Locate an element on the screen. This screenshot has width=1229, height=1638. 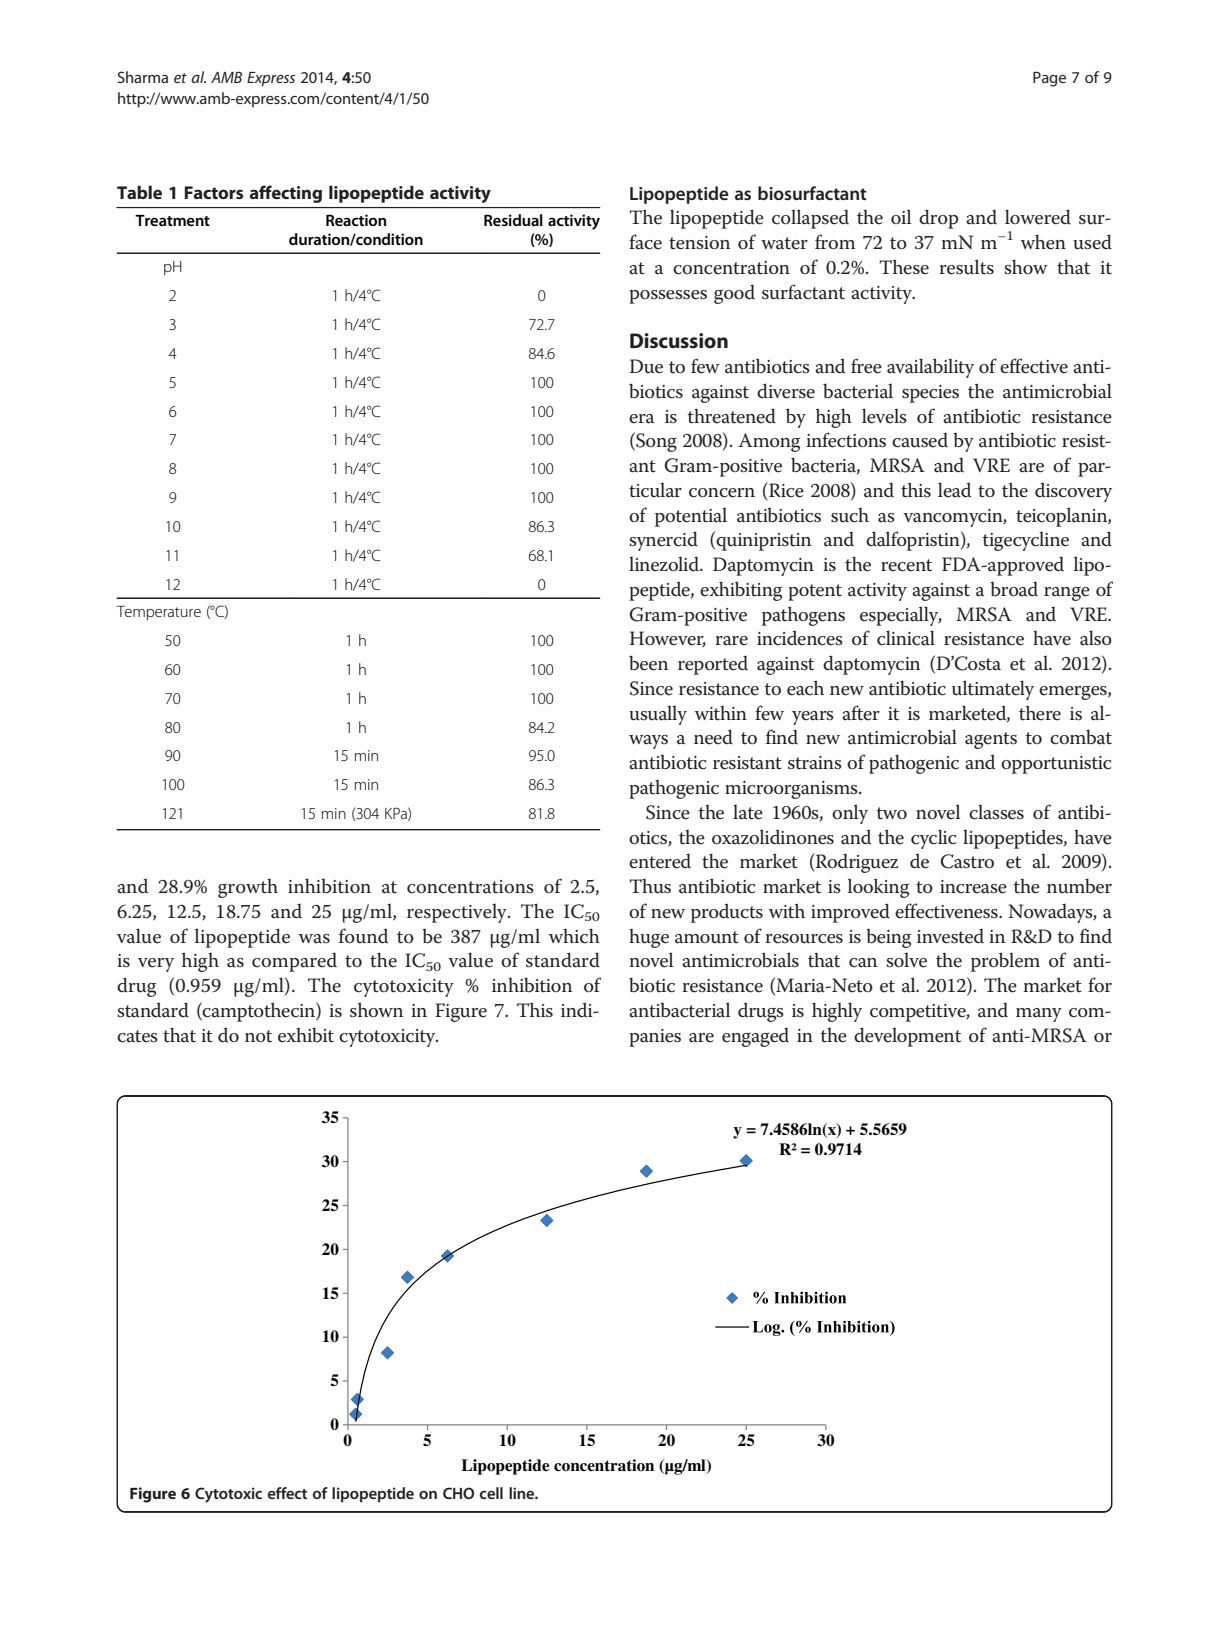
Residual is located at coordinates (513, 220).
